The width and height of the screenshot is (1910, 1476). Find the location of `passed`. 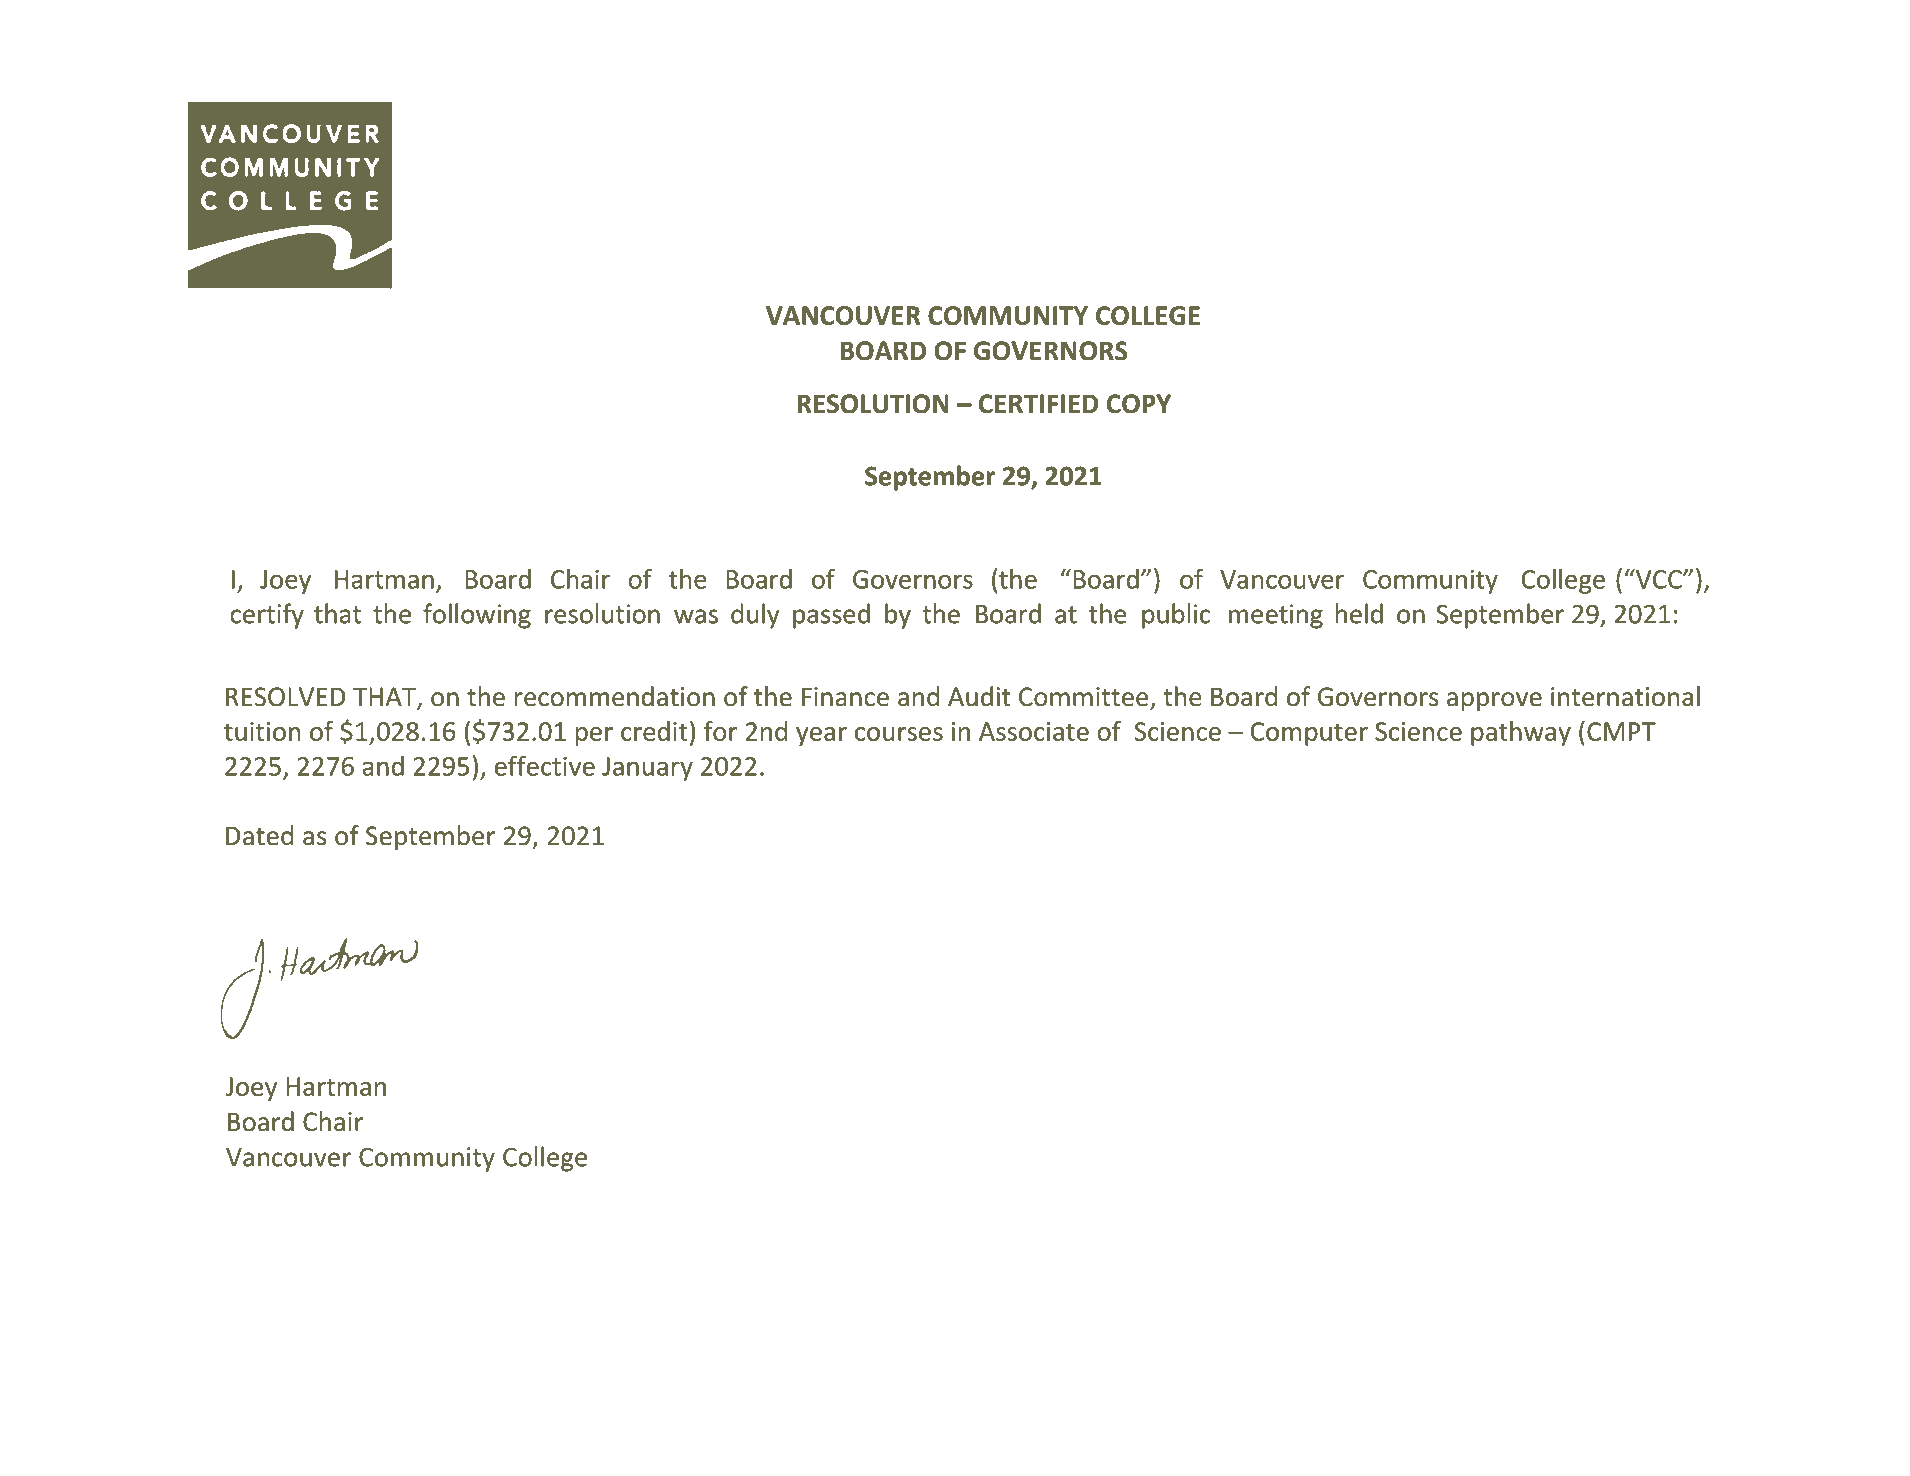

passed is located at coordinates (831, 616).
